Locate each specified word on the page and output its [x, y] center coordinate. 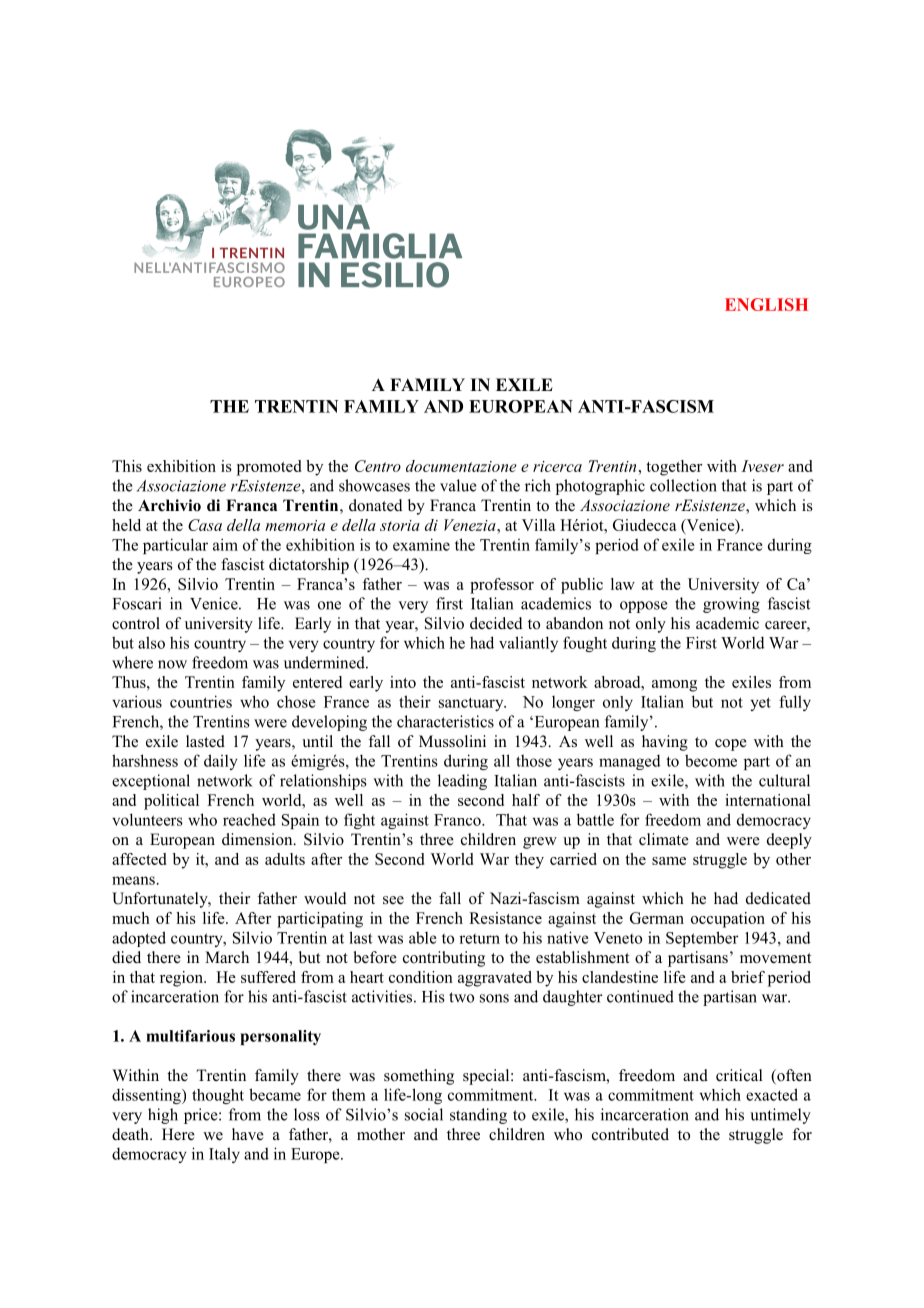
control [136, 623]
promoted [269, 468]
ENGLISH [766, 304]
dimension [258, 839]
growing [731, 605]
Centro [378, 466]
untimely [780, 1116]
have [248, 1134]
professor [502, 586]
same [669, 861]
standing [478, 1116]
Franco [458, 820]
